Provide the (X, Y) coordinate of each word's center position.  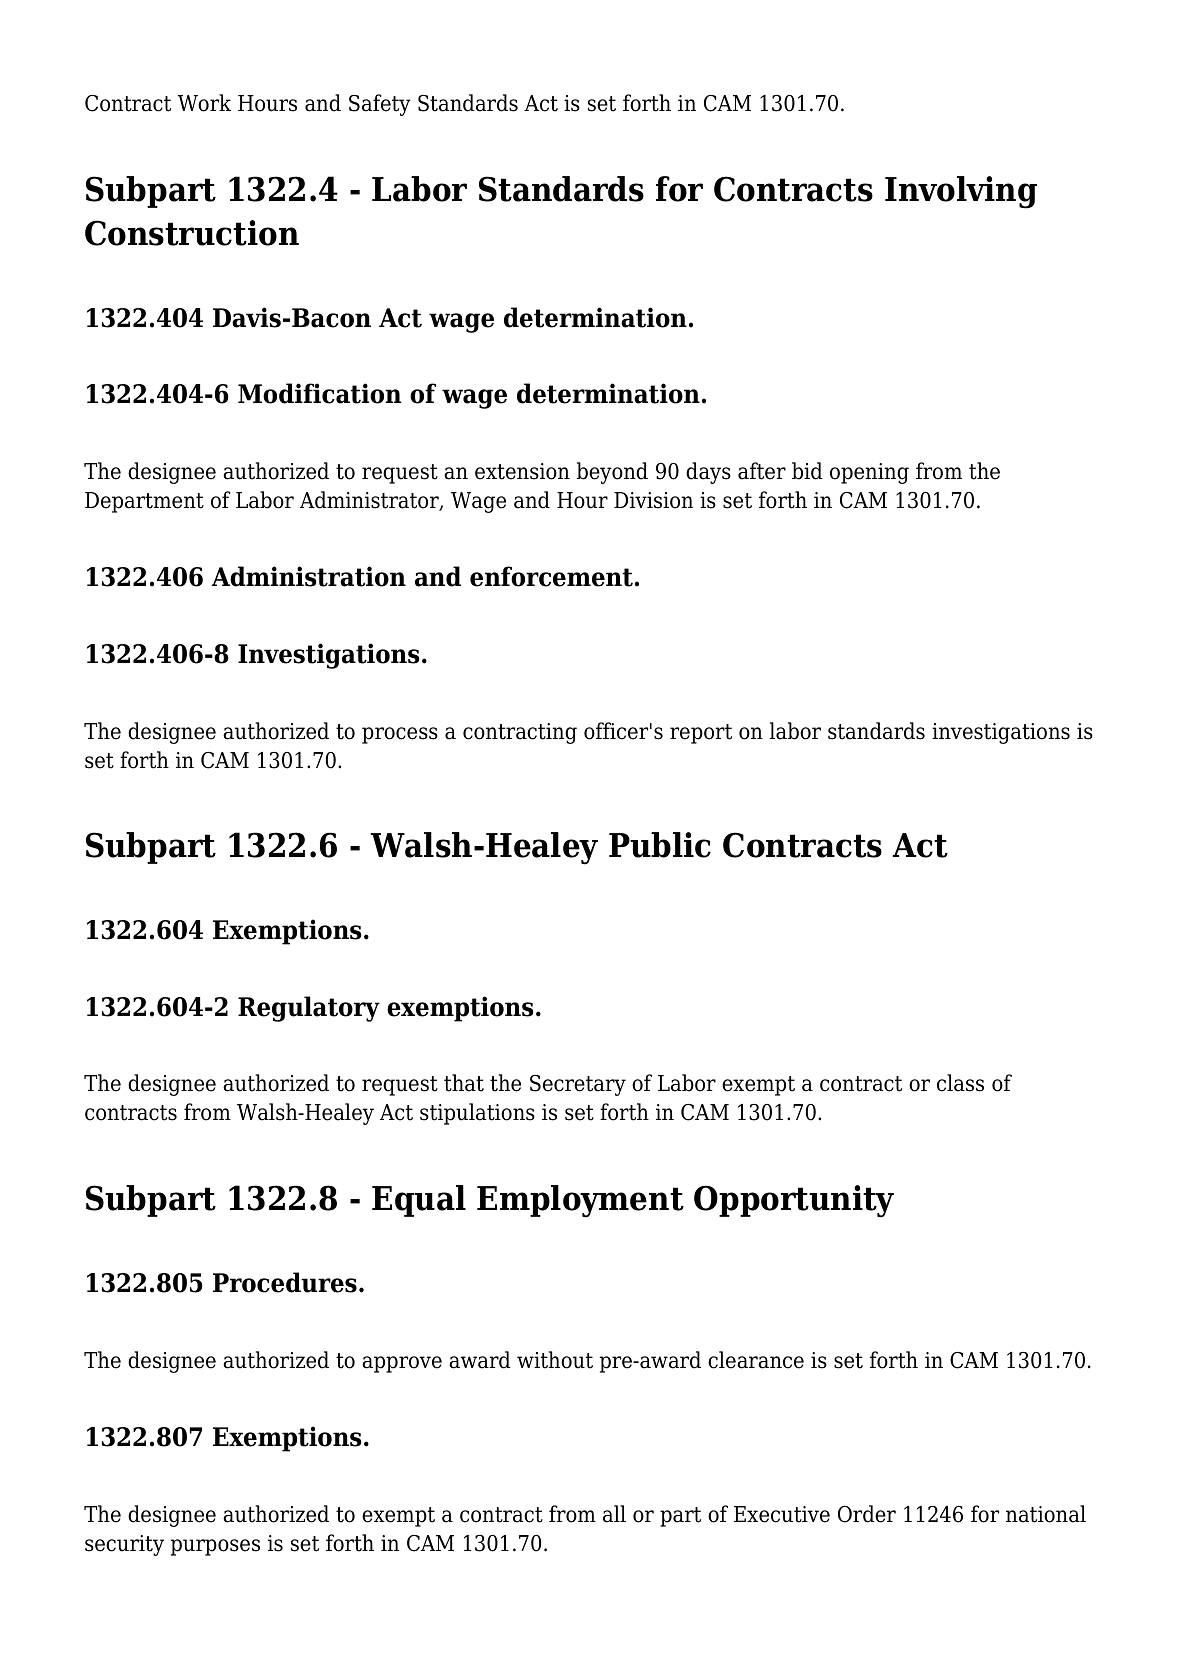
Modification (319, 393)
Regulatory (309, 1009)
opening (869, 473)
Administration (309, 576)
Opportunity (794, 1201)
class (960, 1083)
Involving (961, 192)
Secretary (578, 1085)
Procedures (285, 1282)
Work (204, 103)
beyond (612, 473)
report (701, 734)
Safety (380, 105)
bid (807, 471)
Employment (580, 1201)
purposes (215, 1547)
